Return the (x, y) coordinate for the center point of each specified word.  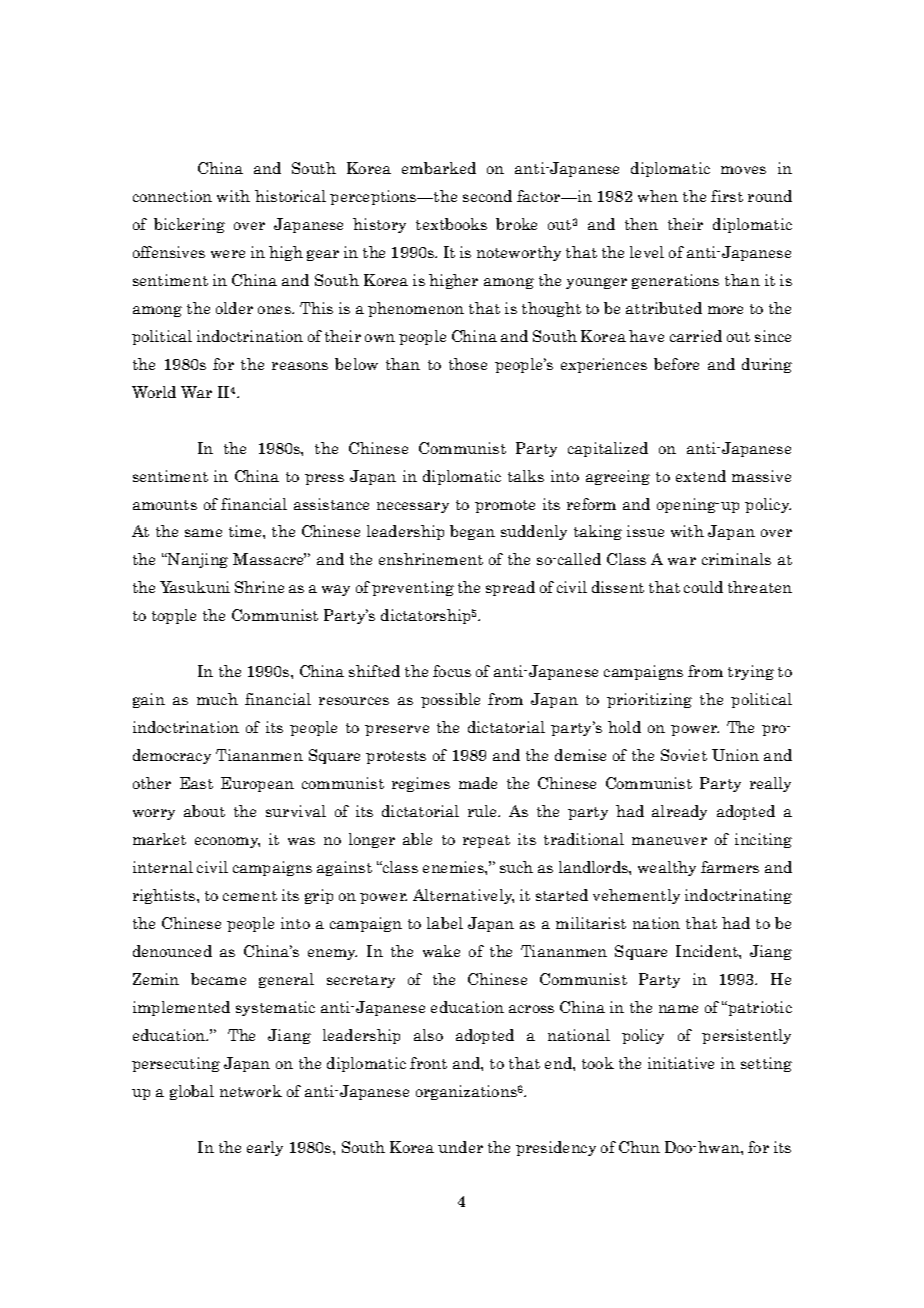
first (727, 196)
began (472, 532)
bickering (189, 225)
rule (484, 811)
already (679, 812)
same (203, 533)
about (204, 811)
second (487, 196)
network (251, 1091)
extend (701, 476)
